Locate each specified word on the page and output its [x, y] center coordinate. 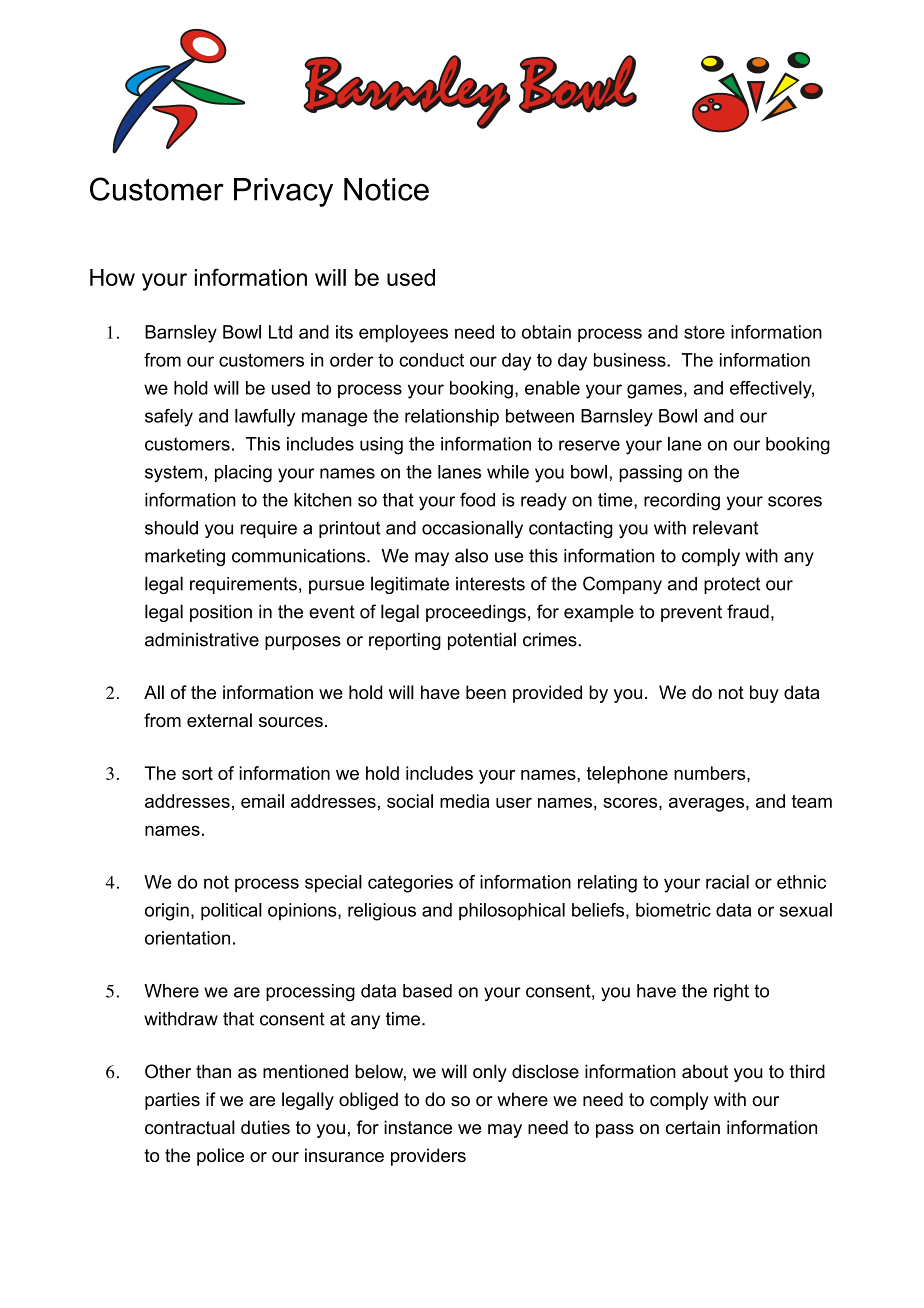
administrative [202, 639]
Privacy [283, 192]
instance [418, 1127]
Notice [386, 189]
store [704, 332]
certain [693, 1127]
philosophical [512, 911]
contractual [190, 1127]
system [173, 474]
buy [764, 694]
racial [727, 882]
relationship [452, 417]
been [486, 692]
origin [167, 912]
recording [682, 502]
